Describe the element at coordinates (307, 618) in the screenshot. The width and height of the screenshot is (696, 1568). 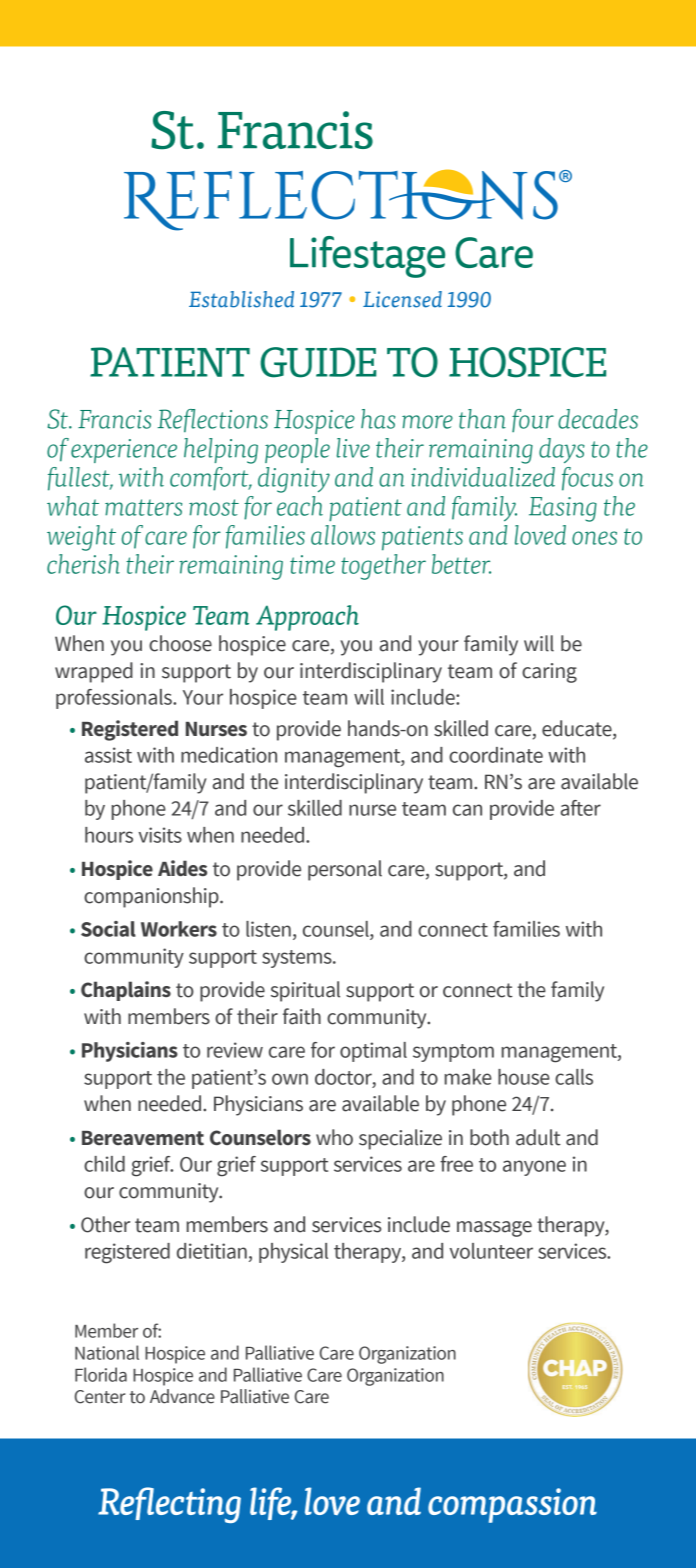
I see `Approach` at that location.
